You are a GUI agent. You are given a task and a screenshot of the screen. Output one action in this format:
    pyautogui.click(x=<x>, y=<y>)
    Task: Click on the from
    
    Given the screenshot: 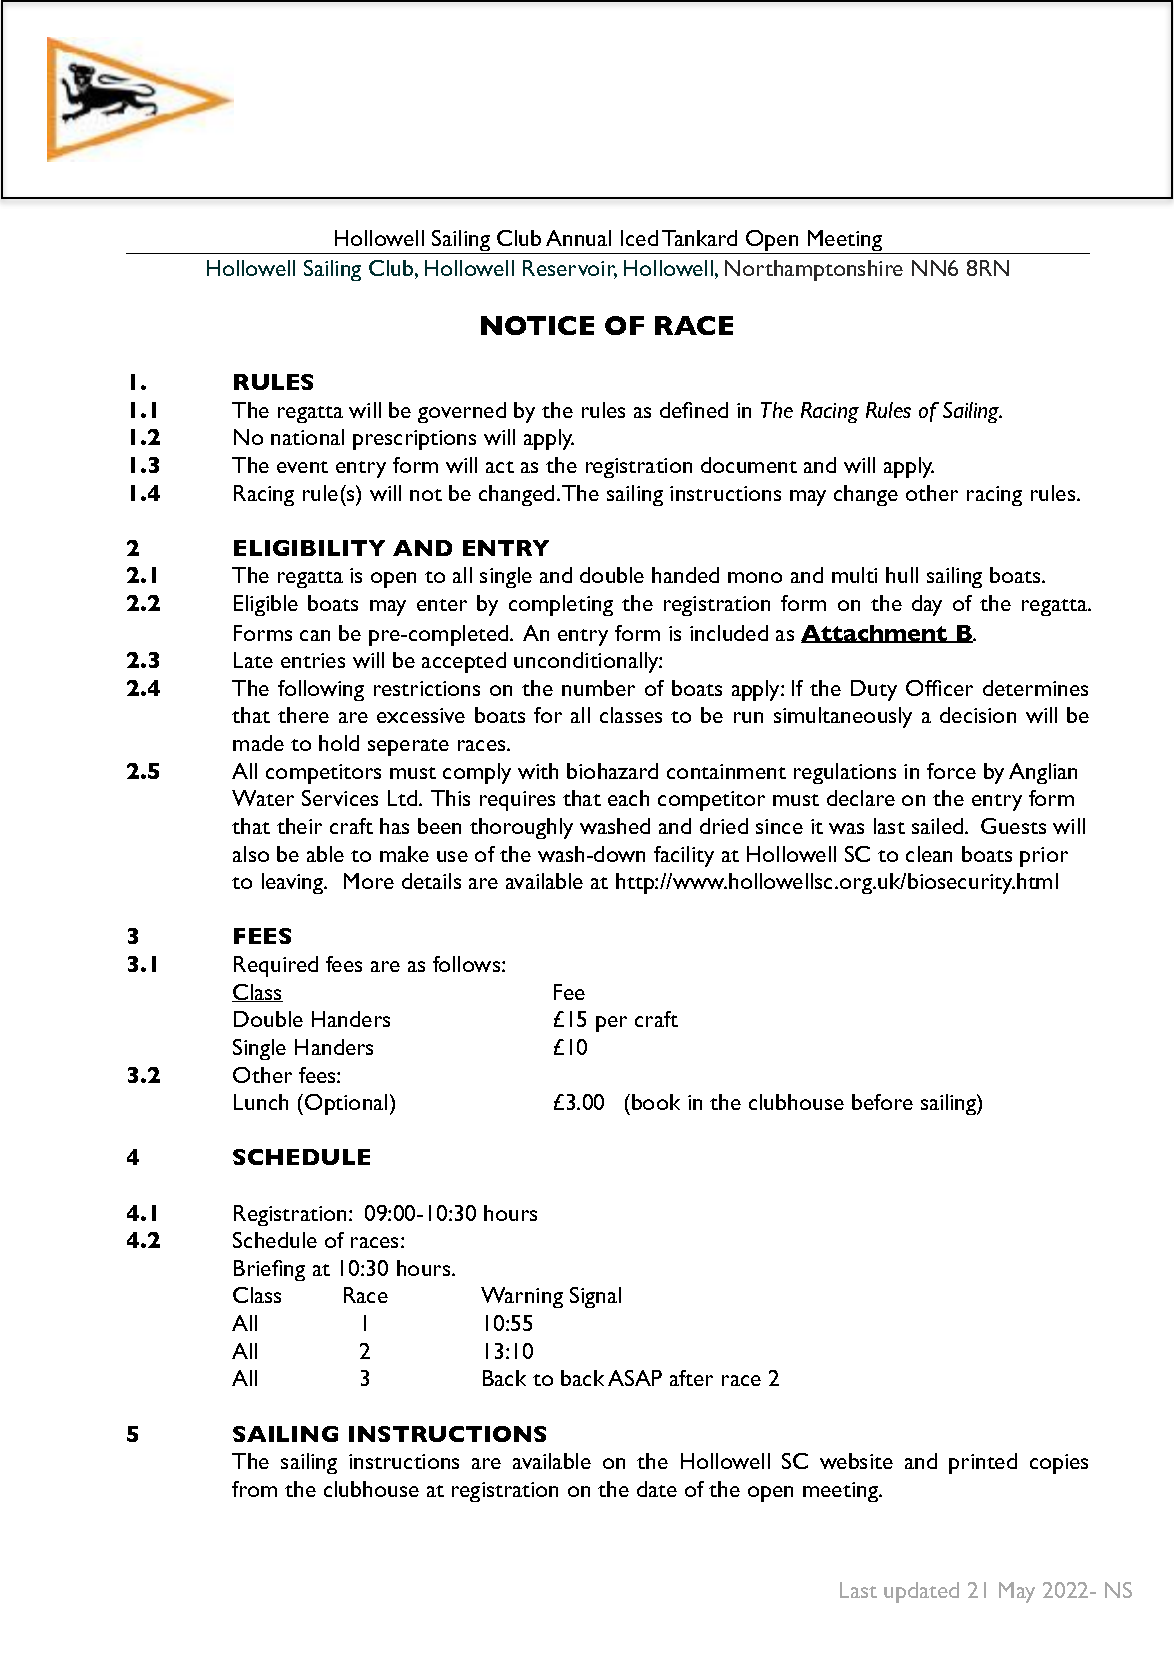 What is the action you would take?
    pyautogui.click(x=254, y=1489)
